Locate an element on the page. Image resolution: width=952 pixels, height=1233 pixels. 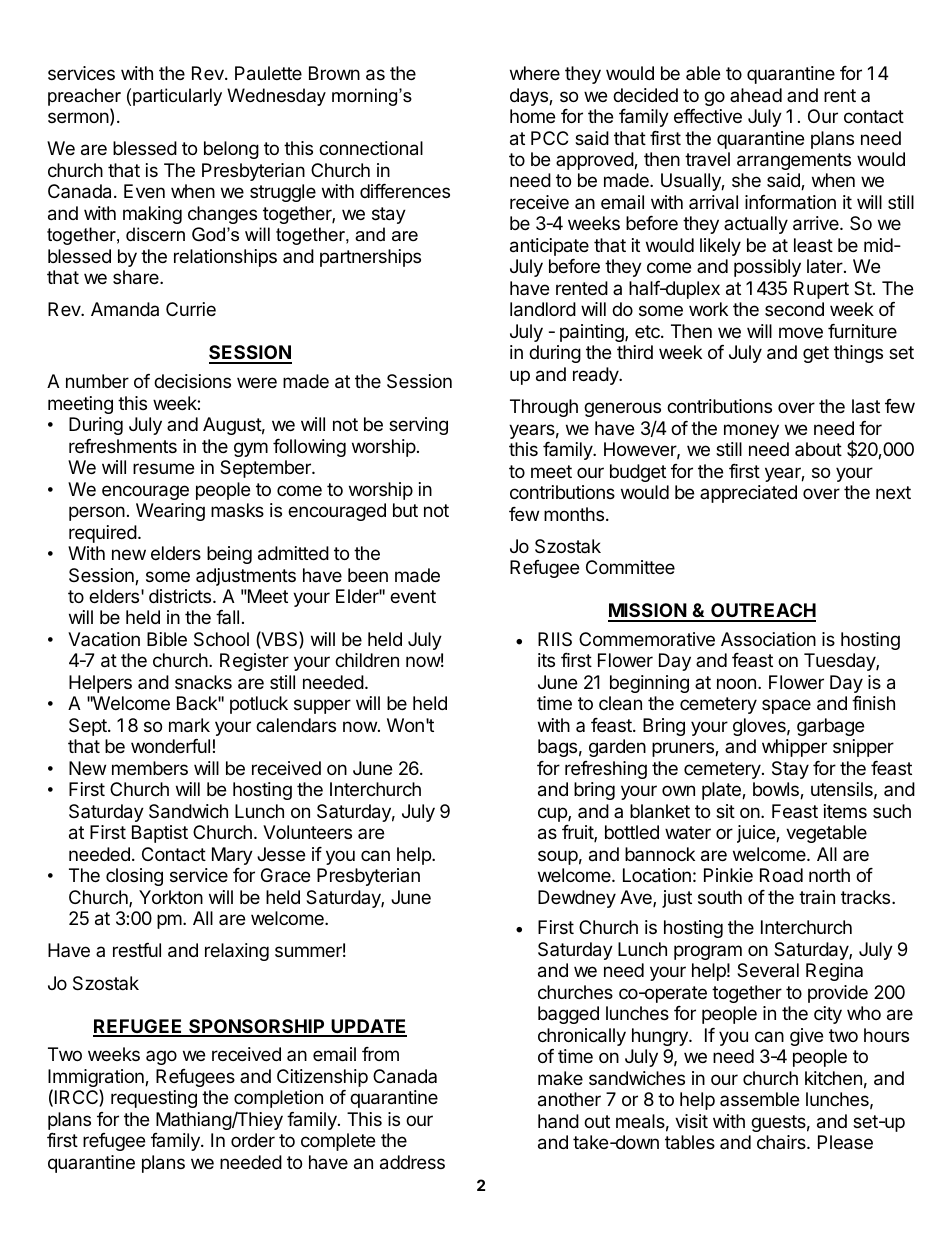
RIIS is located at coordinates (555, 639).
